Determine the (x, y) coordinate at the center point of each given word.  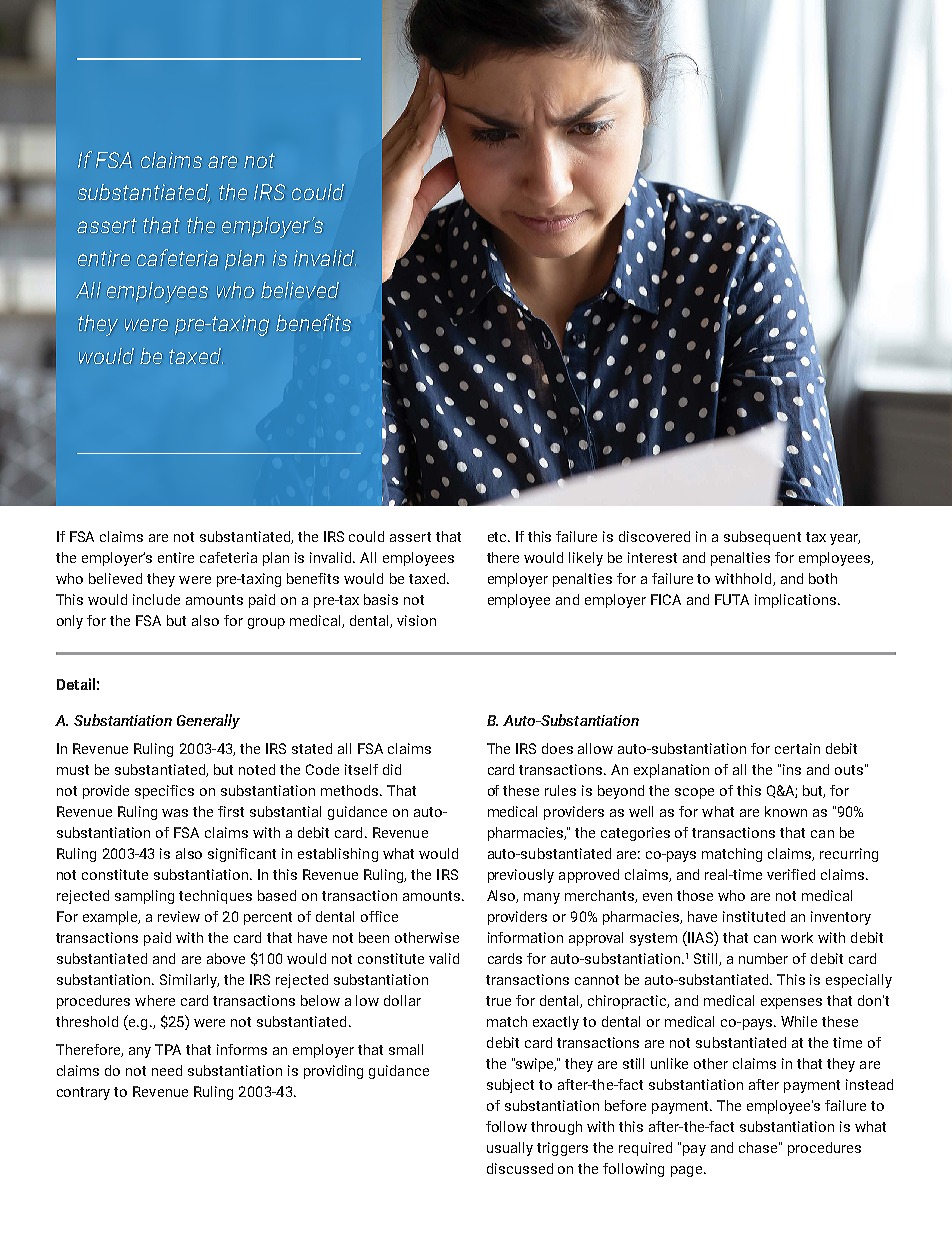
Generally (208, 721)
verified (791, 874)
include (156, 599)
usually (510, 1149)
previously (521, 876)
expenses (791, 1003)
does (557, 748)
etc (498, 537)
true (498, 1001)
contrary (83, 1093)
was (175, 813)
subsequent (762, 538)
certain (797, 748)
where (155, 1000)
